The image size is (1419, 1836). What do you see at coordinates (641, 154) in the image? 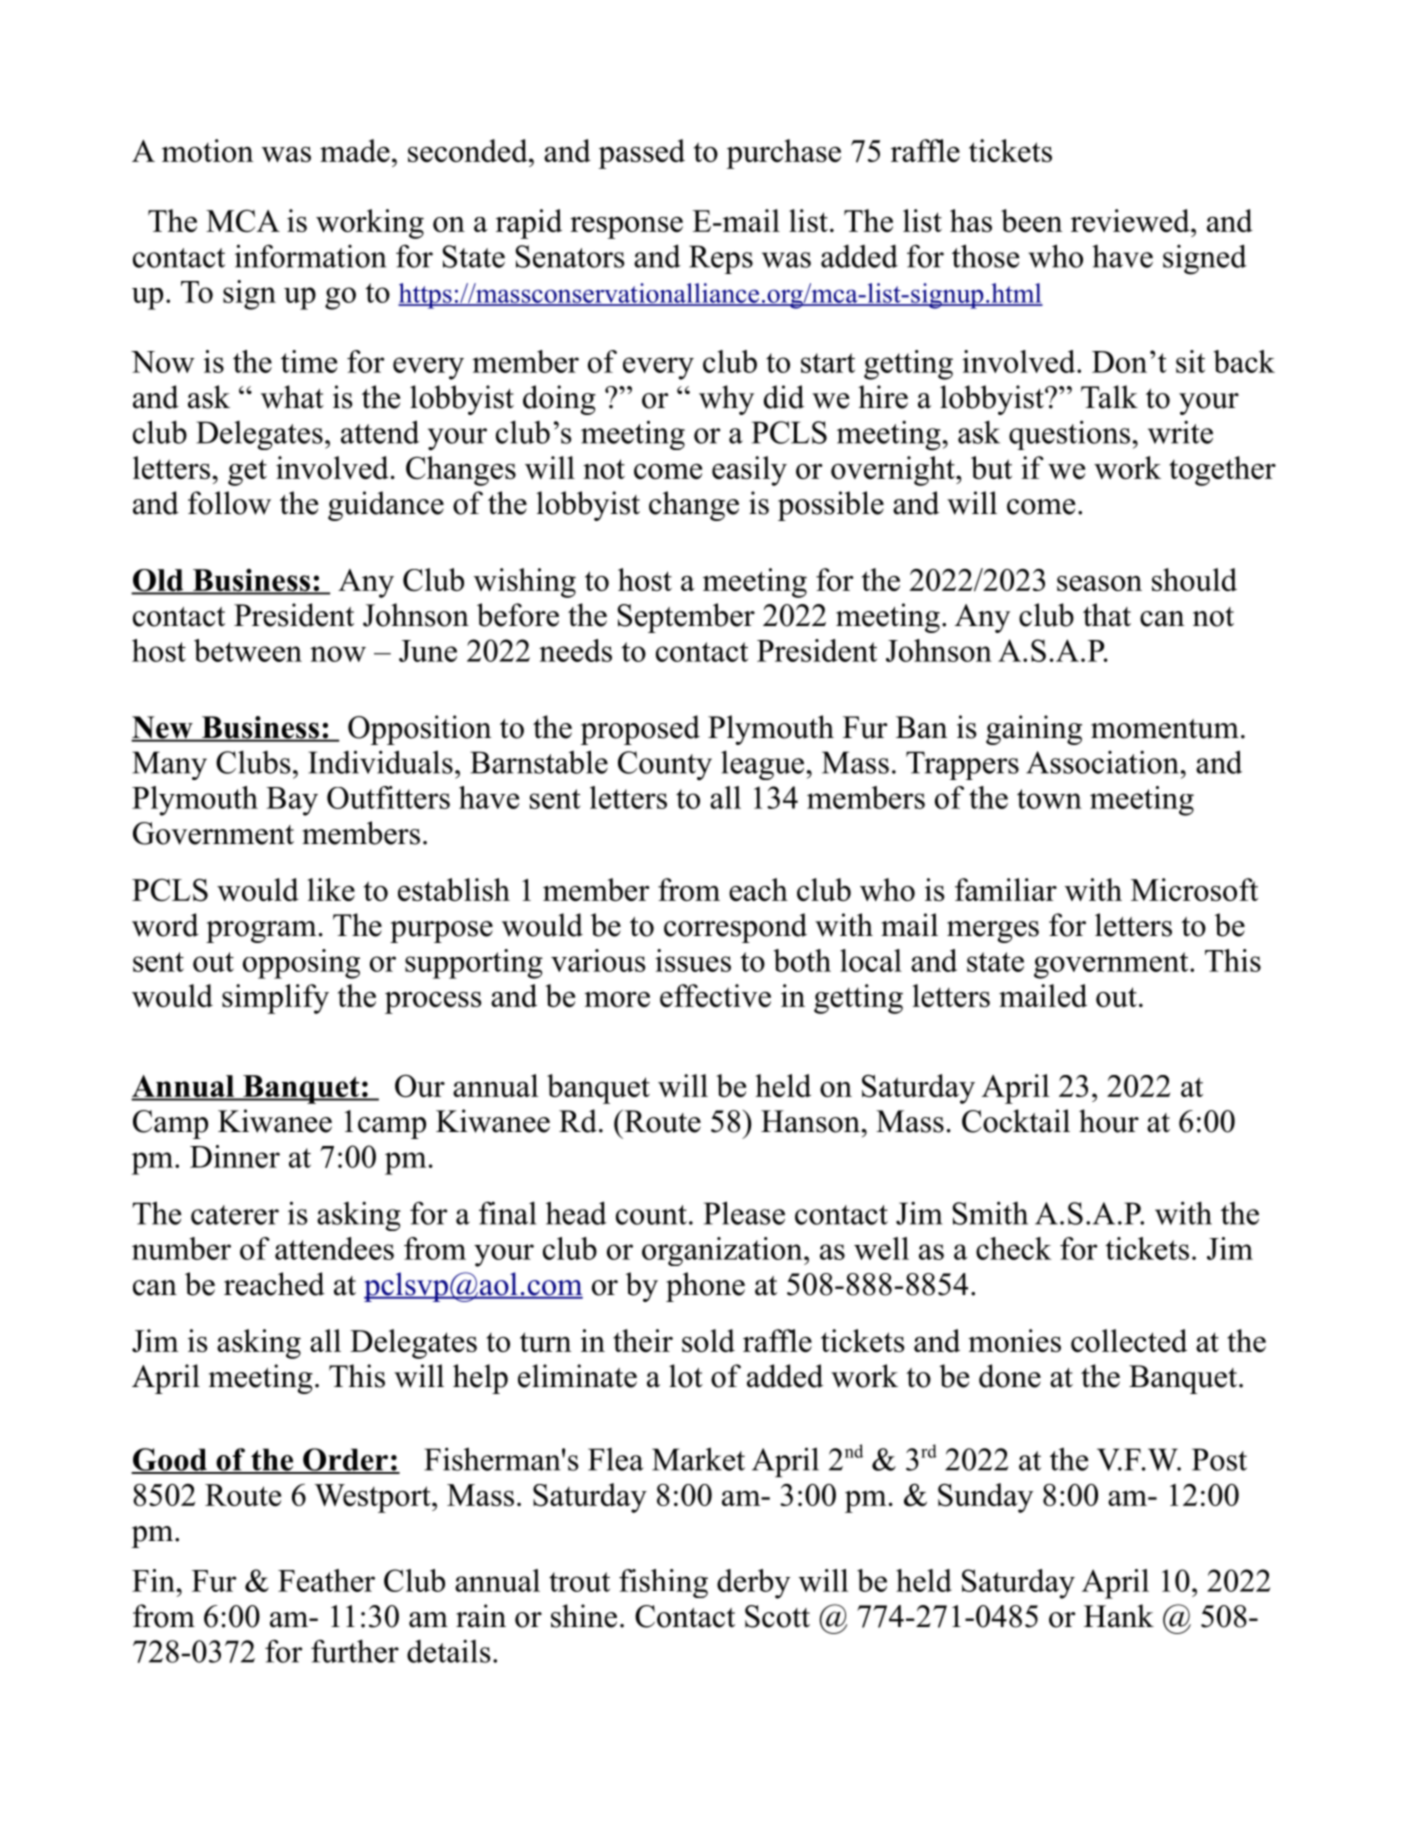
I see `passed` at bounding box center [641, 154].
